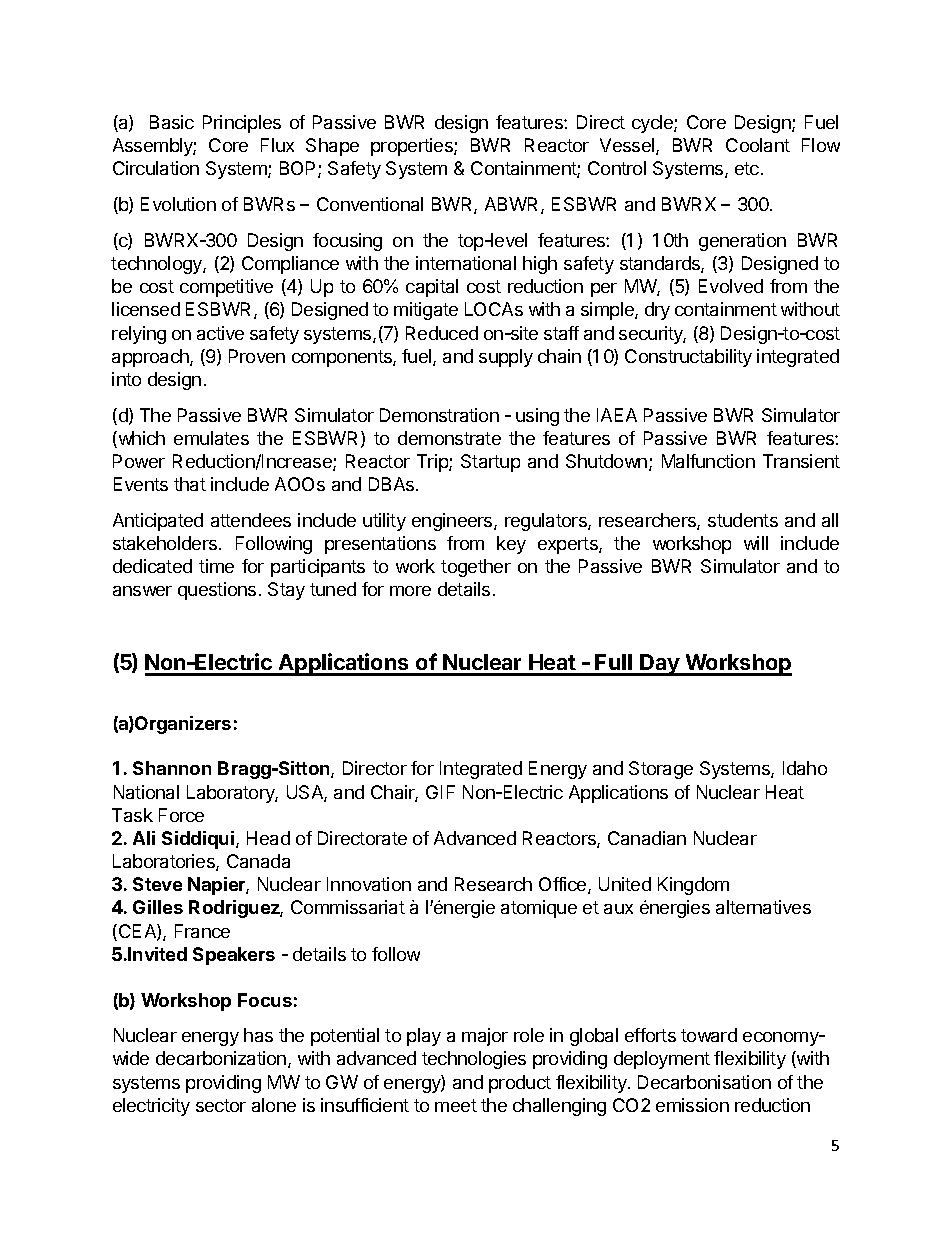 Image resolution: width=952 pixels, height=1233 pixels. What do you see at coordinates (440, 792) in the screenshot?
I see `GIF` at bounding box center [440, 792].
